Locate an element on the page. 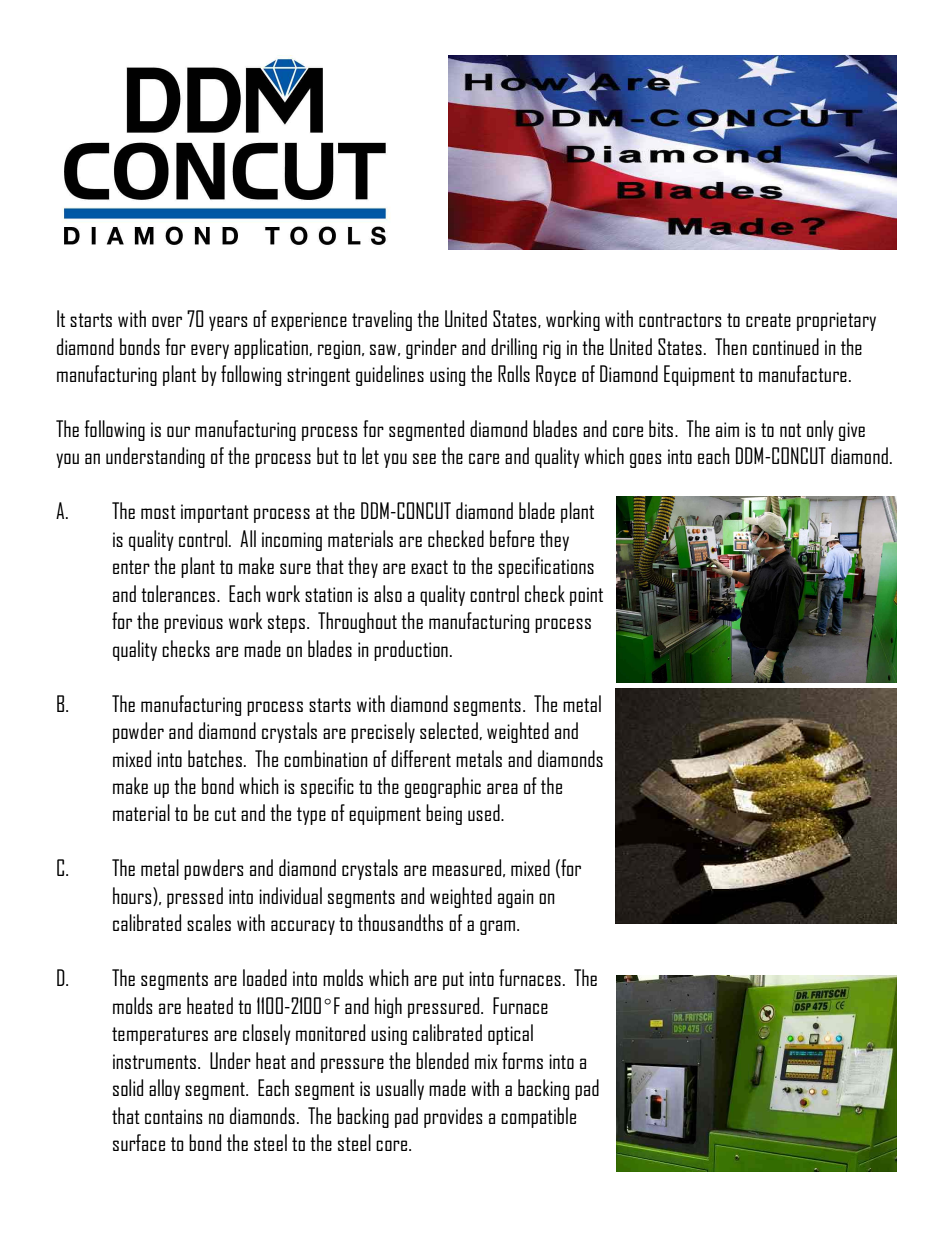 Image resolution: width=952 pixels, height=1233 pixels. drilling is located at coordinates (514, 348).
